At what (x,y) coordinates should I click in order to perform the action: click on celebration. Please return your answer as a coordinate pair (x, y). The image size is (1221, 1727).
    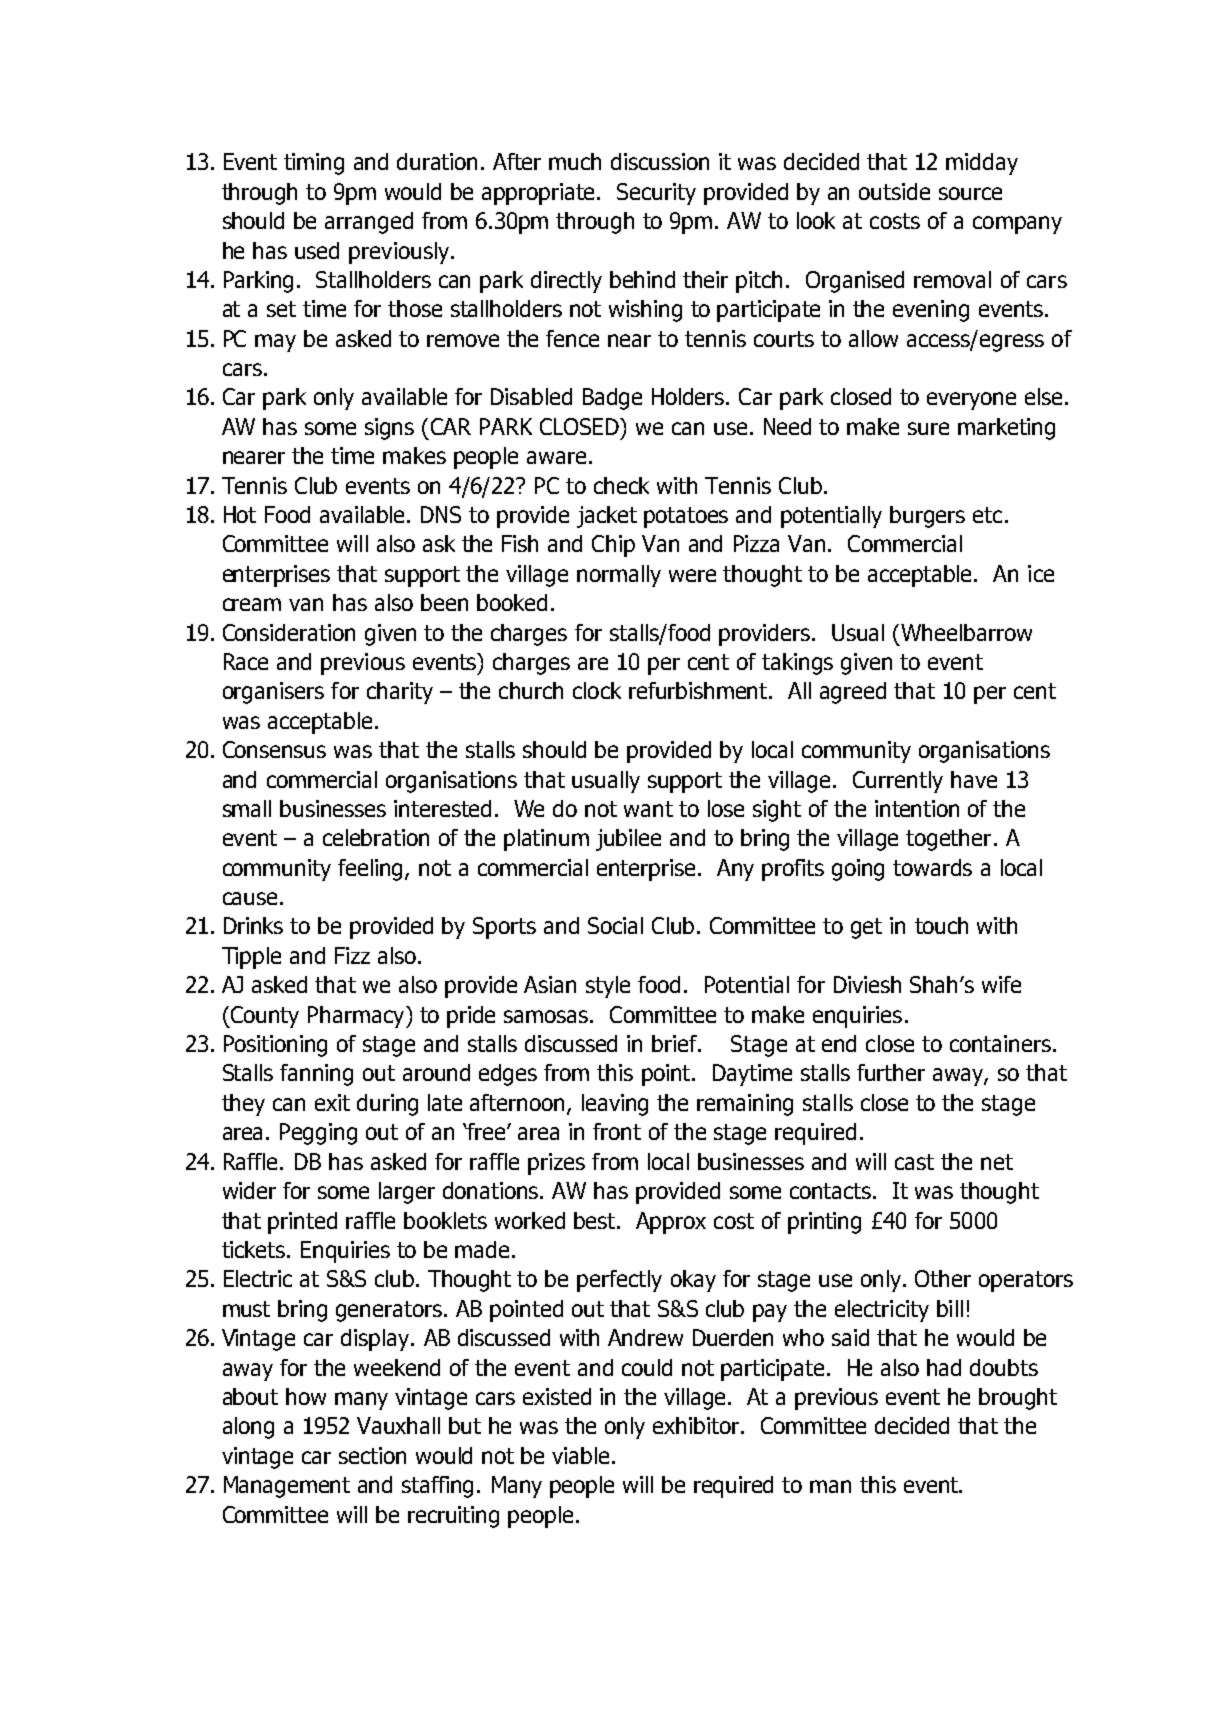
    Looking at the image, I should click on (376, 837).
